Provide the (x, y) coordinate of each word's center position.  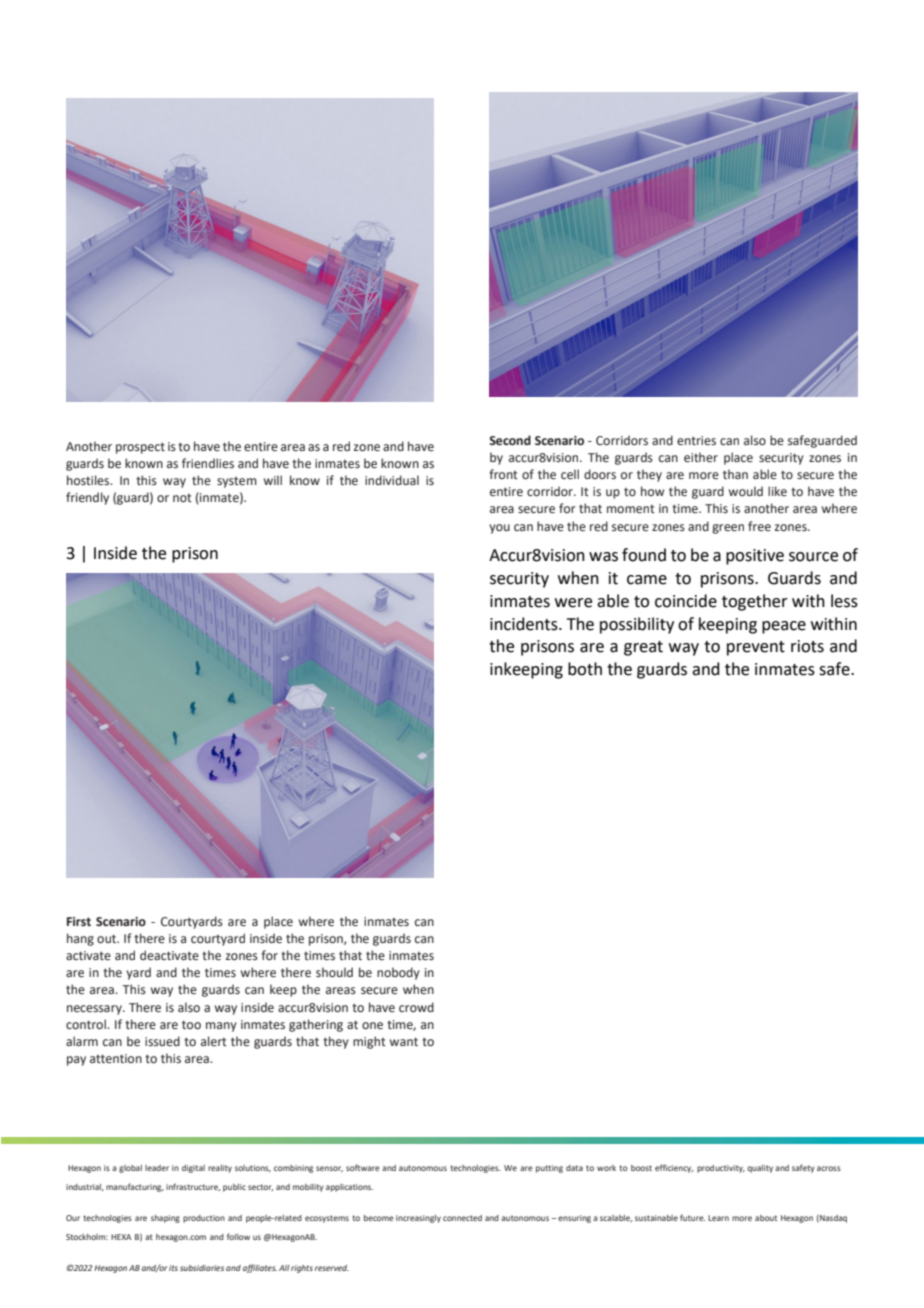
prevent (756, 648)
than (735, 474)
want (404, 1041)
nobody (398, 973)
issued (162, 1041)
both (585, 669)
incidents (525, 624)
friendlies (208, 463)
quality (760, 1169)
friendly (87, 498)
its (173, 1268)
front (503, 474)
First (79, 922)
